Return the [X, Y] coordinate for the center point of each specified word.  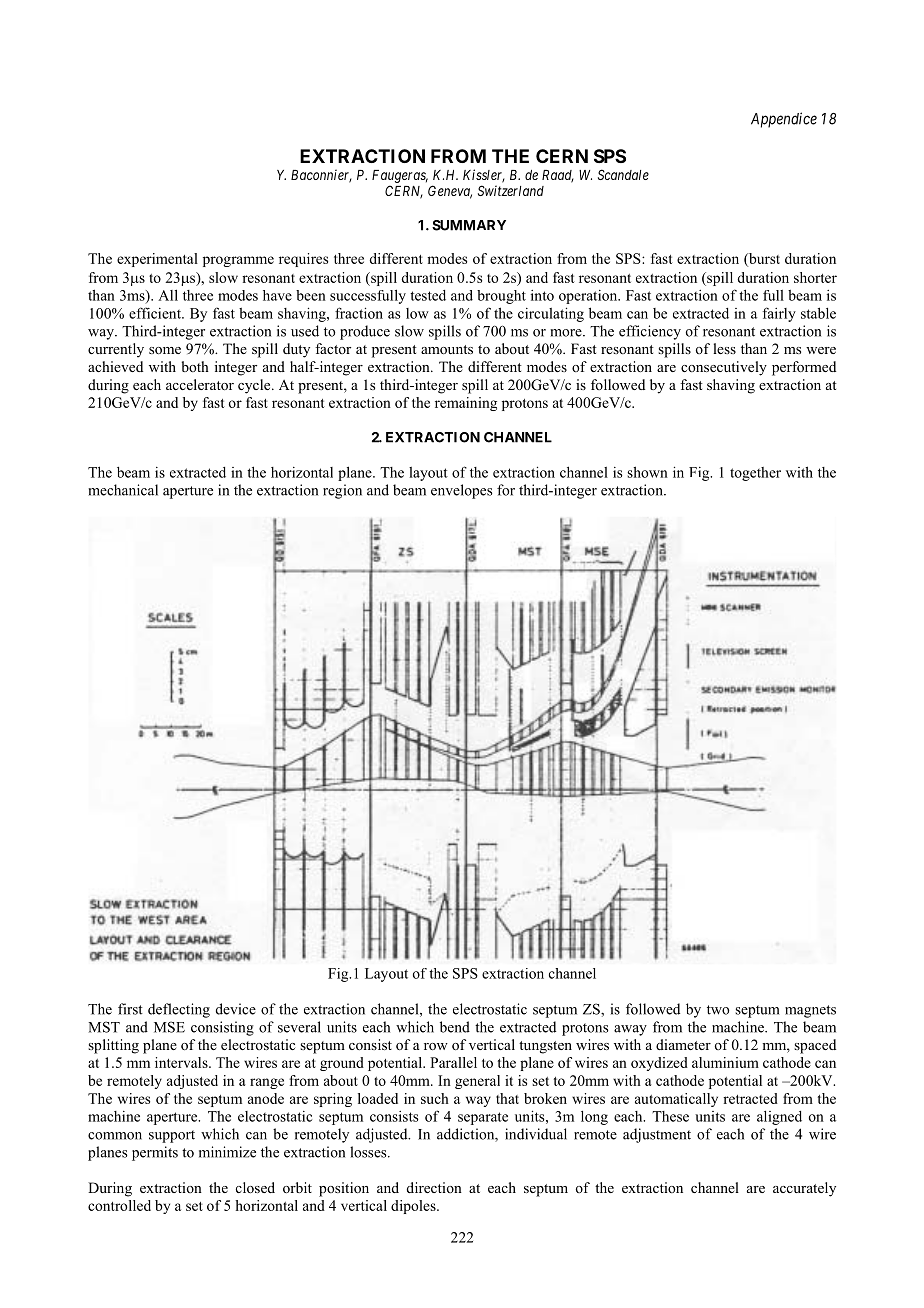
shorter [815, 277]
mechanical [123, 490]
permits [155, 1153]
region [342, 491]
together [755, 474]
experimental [157, 260]
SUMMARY [469, 225]
